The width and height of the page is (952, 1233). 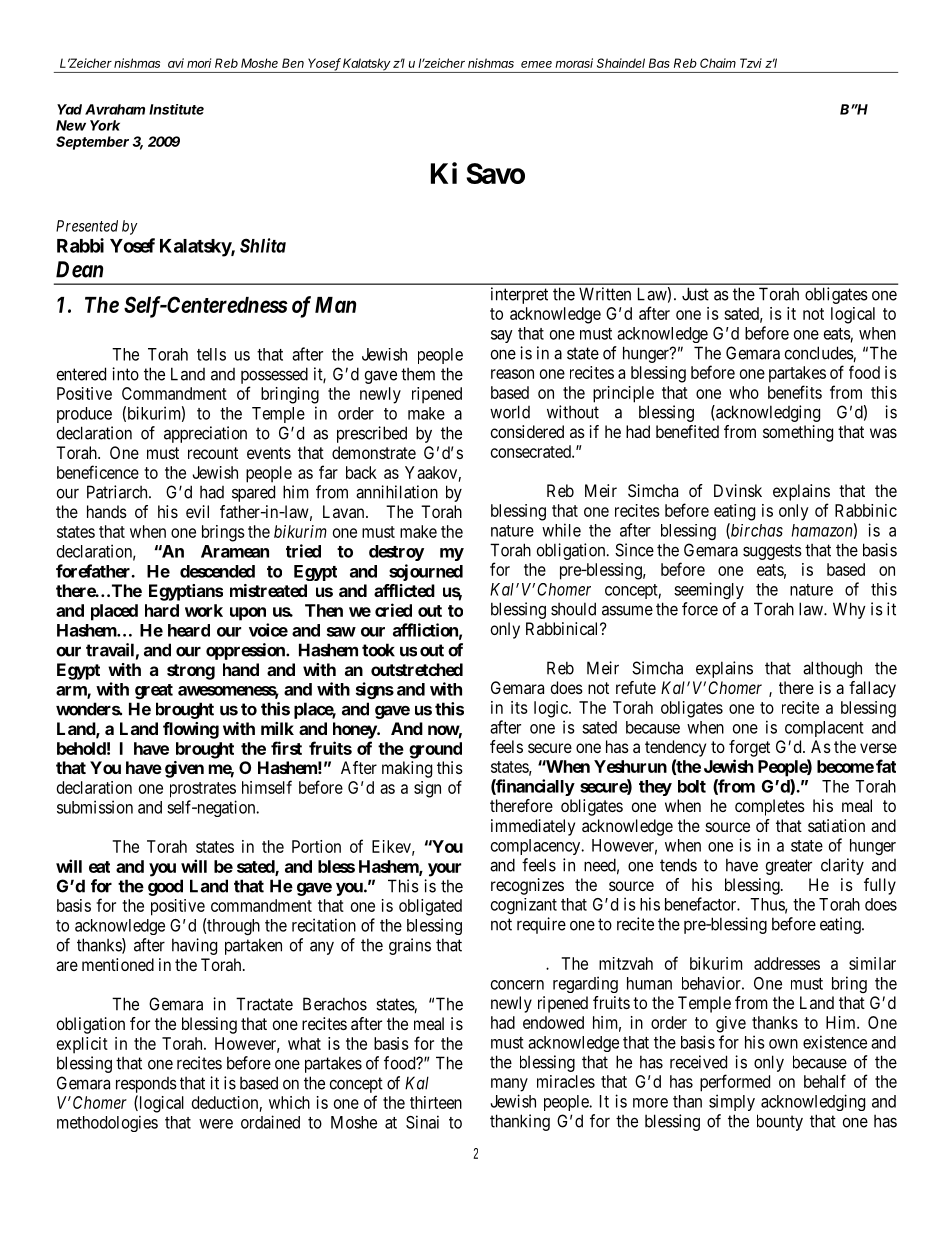 I want to click on Chaim, so click(x=718, y=63).
